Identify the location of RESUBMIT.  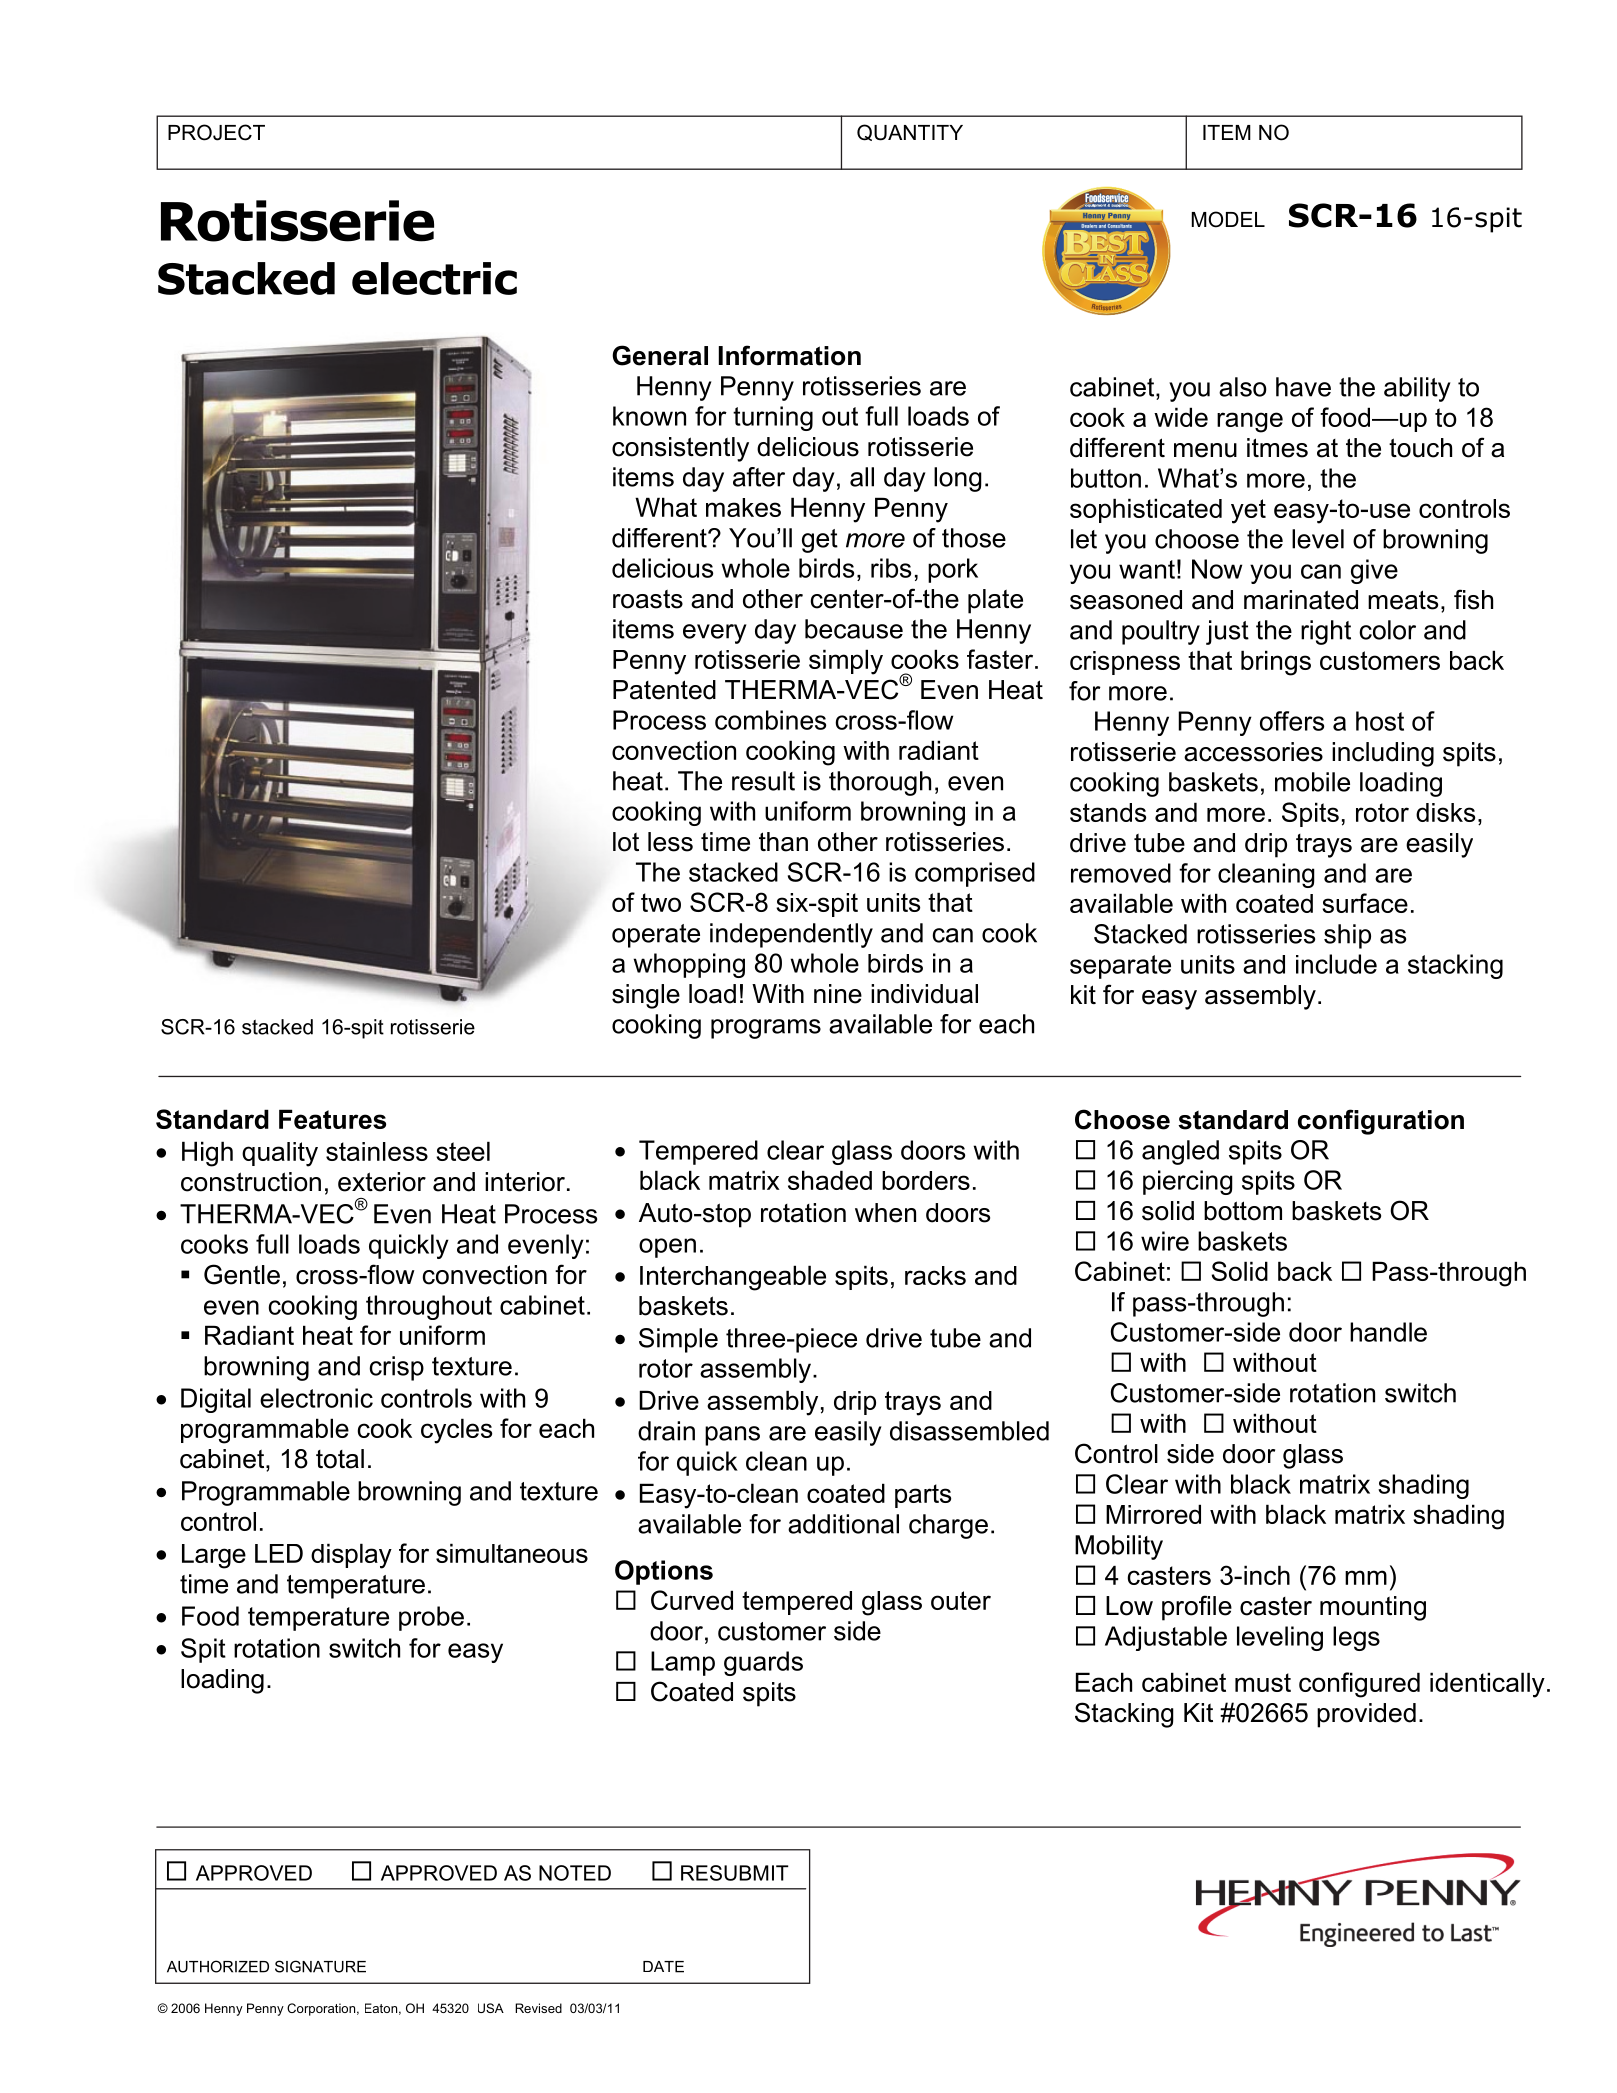
(735, 1873).
